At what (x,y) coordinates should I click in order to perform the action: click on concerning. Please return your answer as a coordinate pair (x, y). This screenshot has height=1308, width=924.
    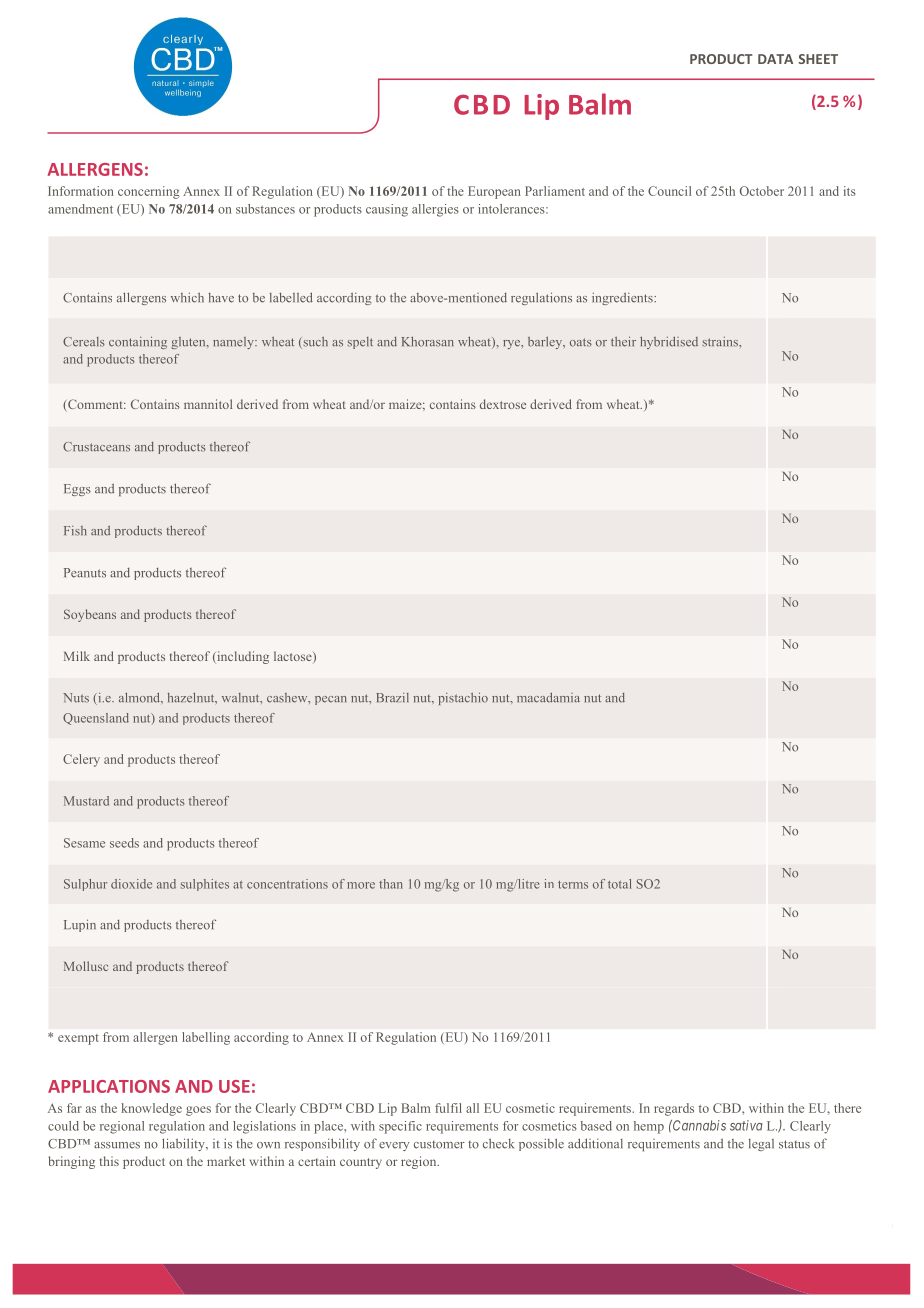
    Looking at the image, I should click on (149, 192).
